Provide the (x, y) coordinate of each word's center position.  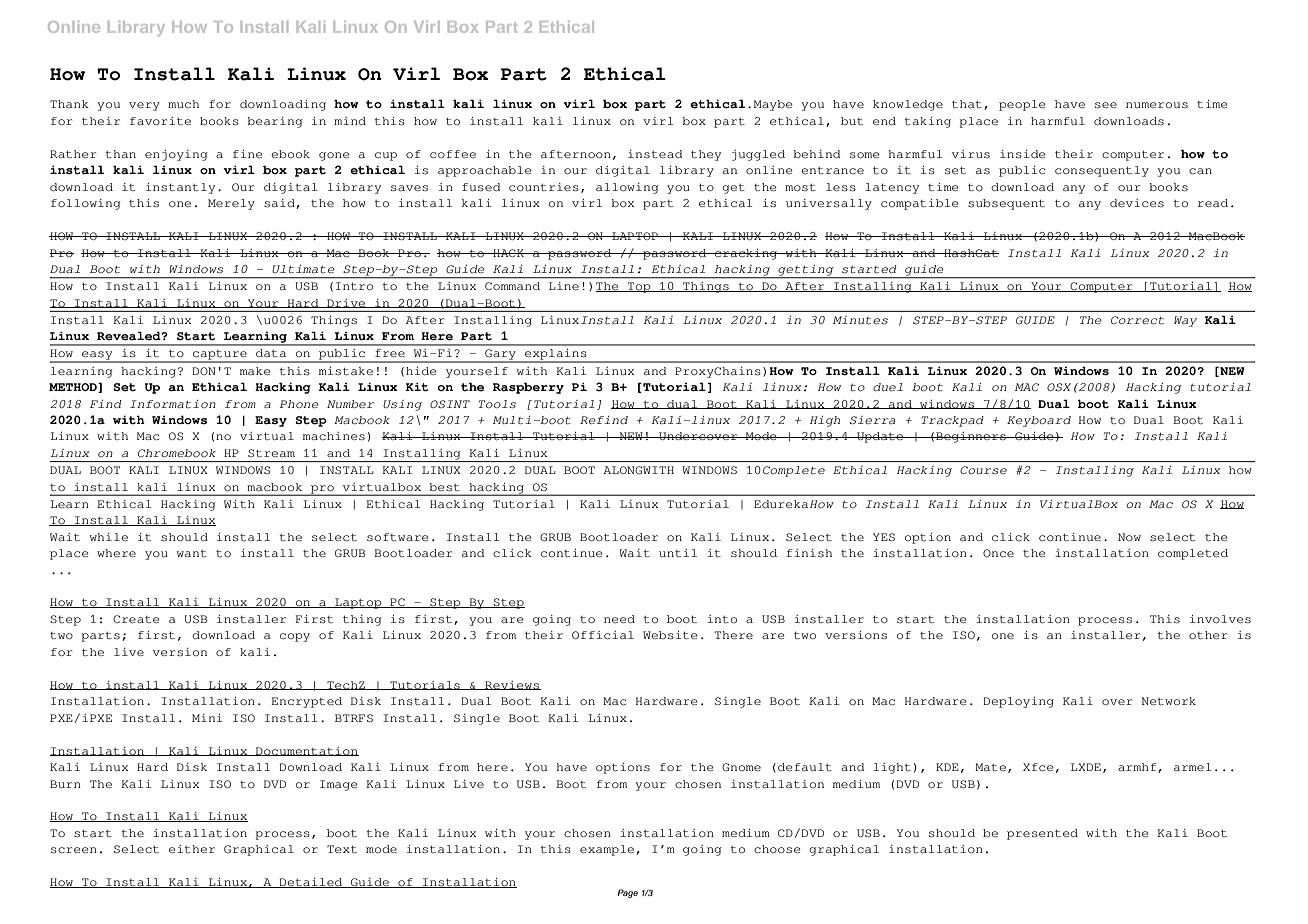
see (1106, 105)
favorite (160, 121)
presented (1042, 834)
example (608, 850)
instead (655, 154)
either (192, 849)
